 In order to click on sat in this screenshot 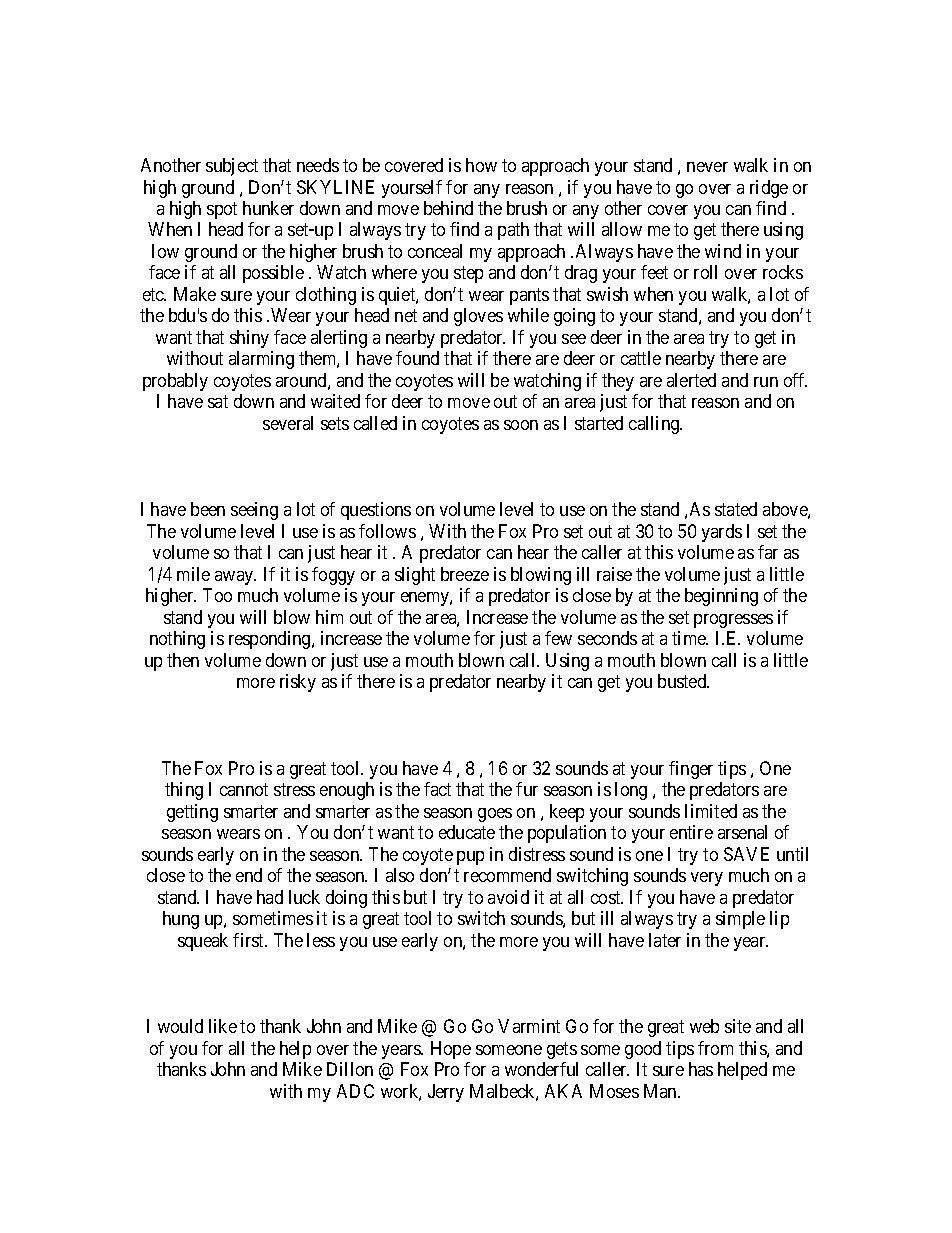, I will do `click(218, 402)`.
